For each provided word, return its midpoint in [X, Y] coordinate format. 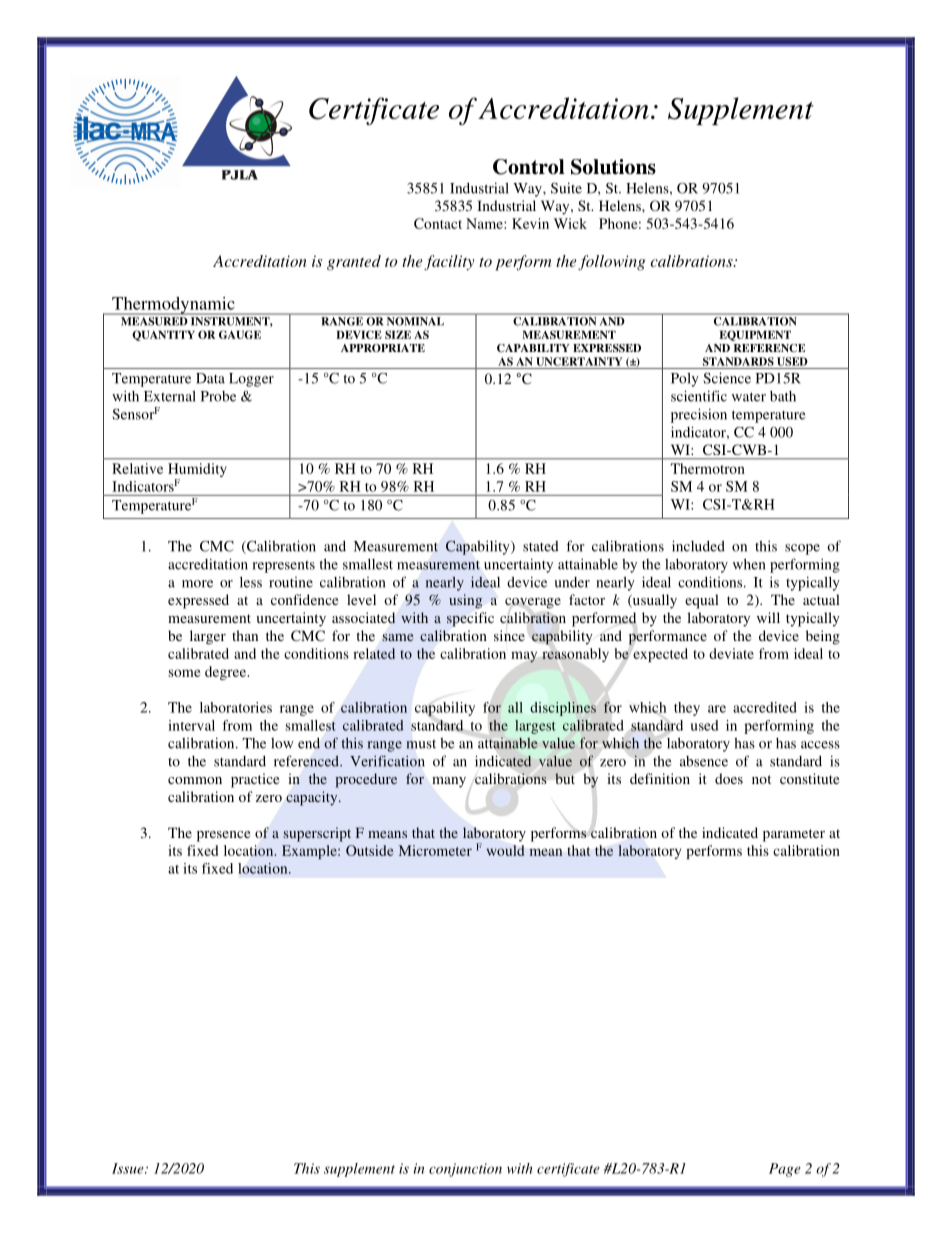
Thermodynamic [173, 306]
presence [223, 836]
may [524, 657]
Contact [438, 223]
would [505, 850]
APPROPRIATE [383, 348]
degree [227, 673]
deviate [731, 653]
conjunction [465, 1170]
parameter [794, 835]
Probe [218, 396]
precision [699, 415]
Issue [129, 1168]
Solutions [613, 167]
